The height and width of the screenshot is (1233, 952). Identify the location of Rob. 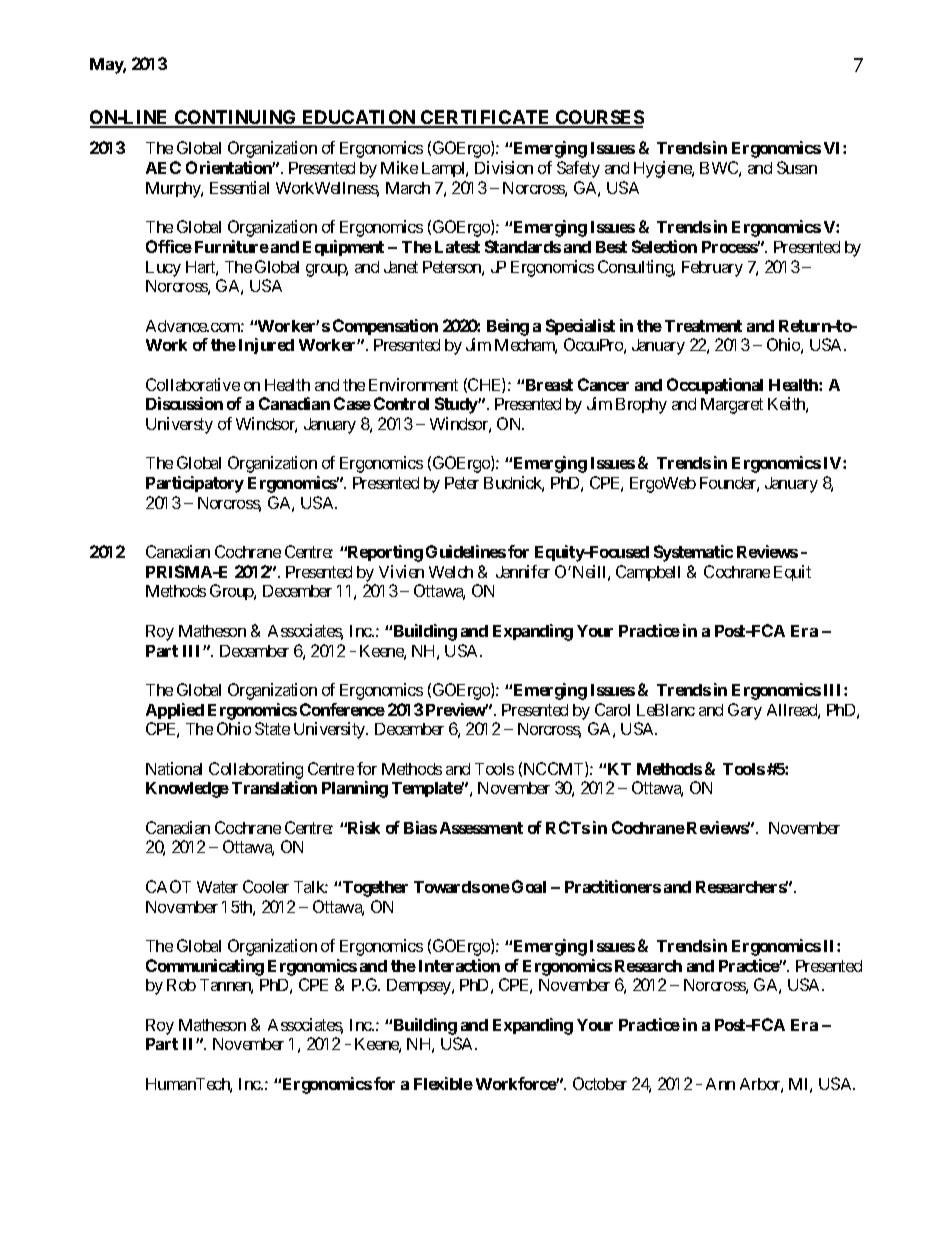
(181, 985).
